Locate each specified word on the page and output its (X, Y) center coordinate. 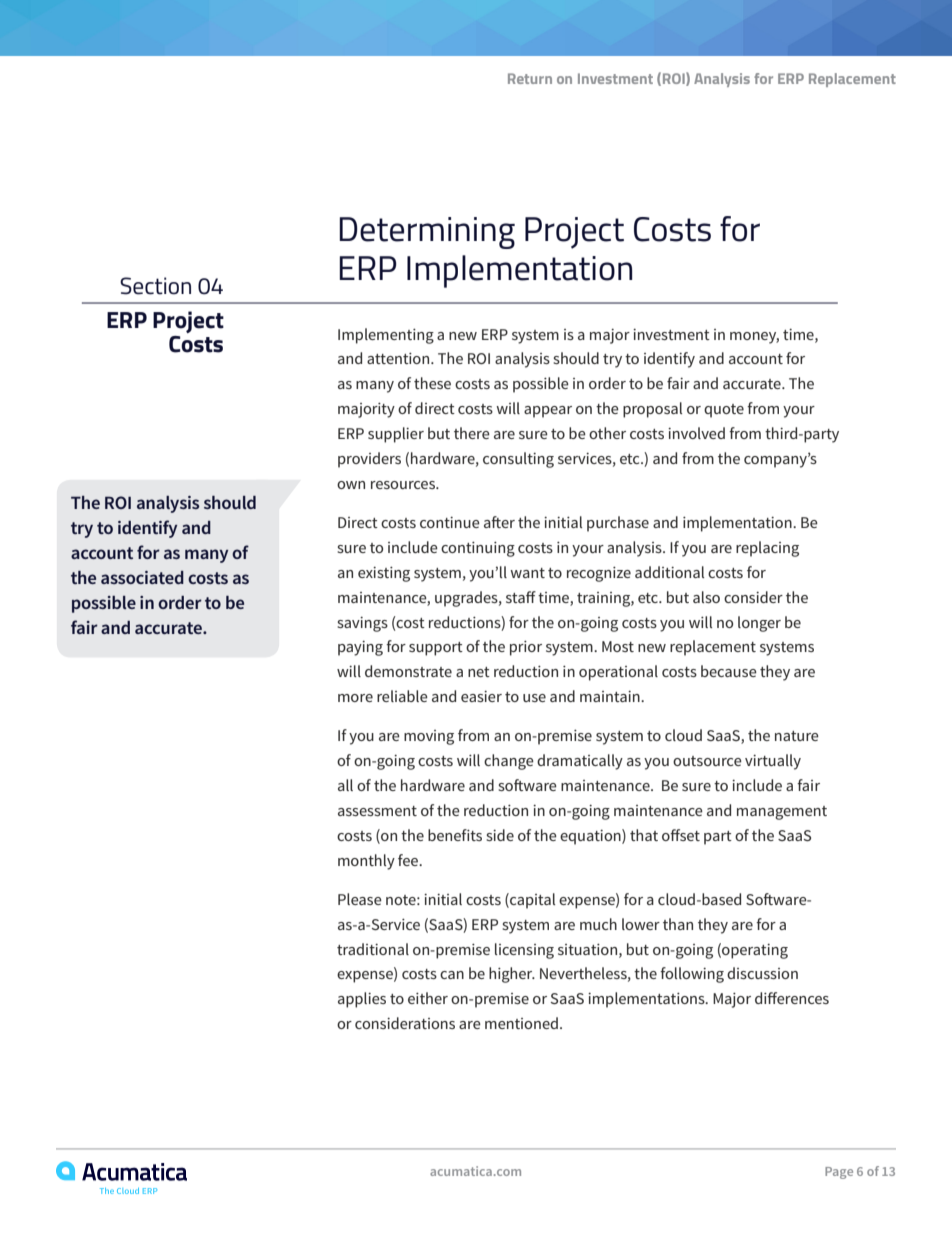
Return (530, 78)
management (782, 813)
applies (362, 1000)
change (509, 762)
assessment (377, 811)
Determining (427, 233)
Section (155, 286)
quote (724, 411)
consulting (518, 460)
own (351, 485)
